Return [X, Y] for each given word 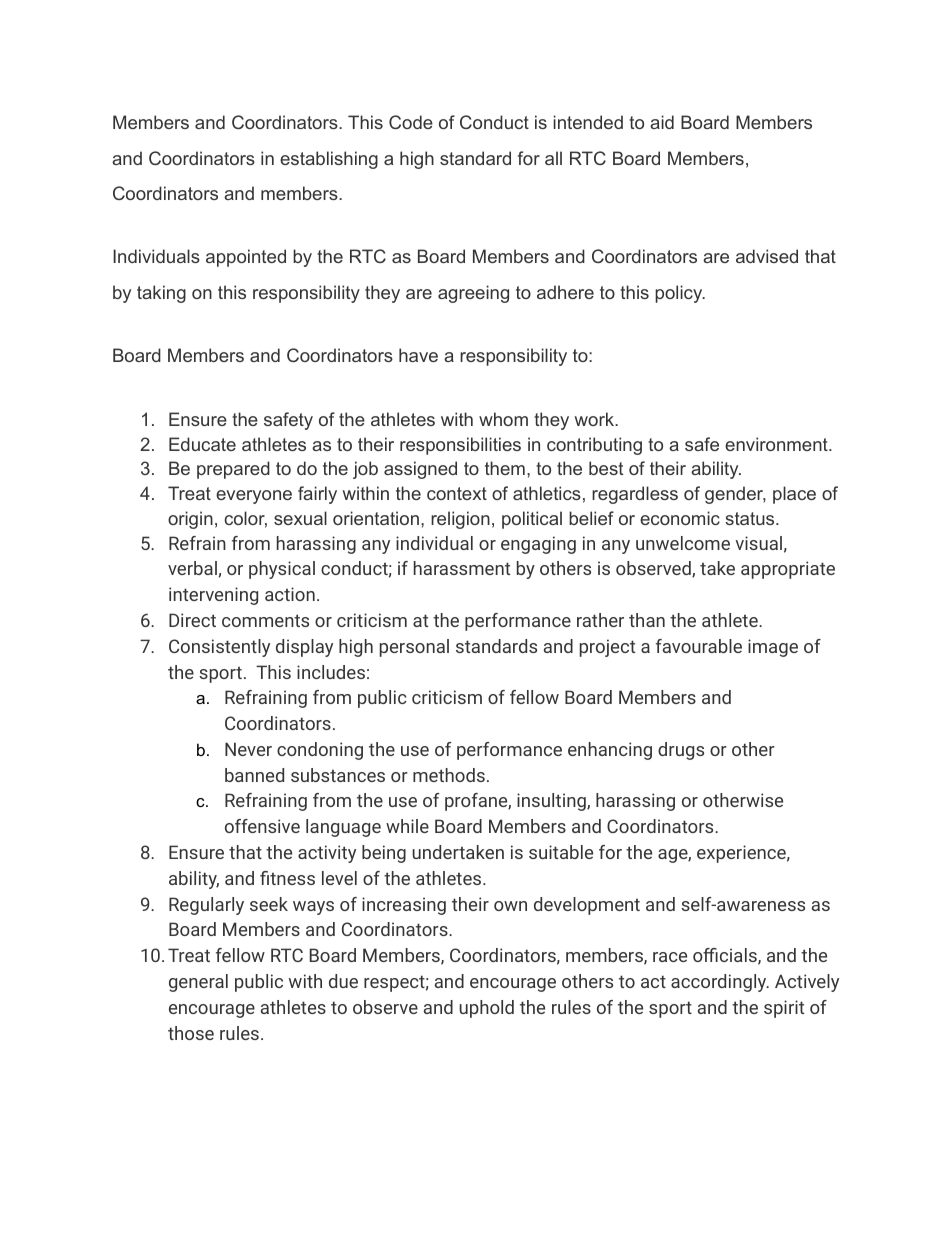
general [198, 983]
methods [449, 775]
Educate [202, 444]
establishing [329, 160]
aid [662, 122]
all [553, 158]
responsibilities [460, 446]
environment [777, 444]
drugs [681, 751]
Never [248, 749]
